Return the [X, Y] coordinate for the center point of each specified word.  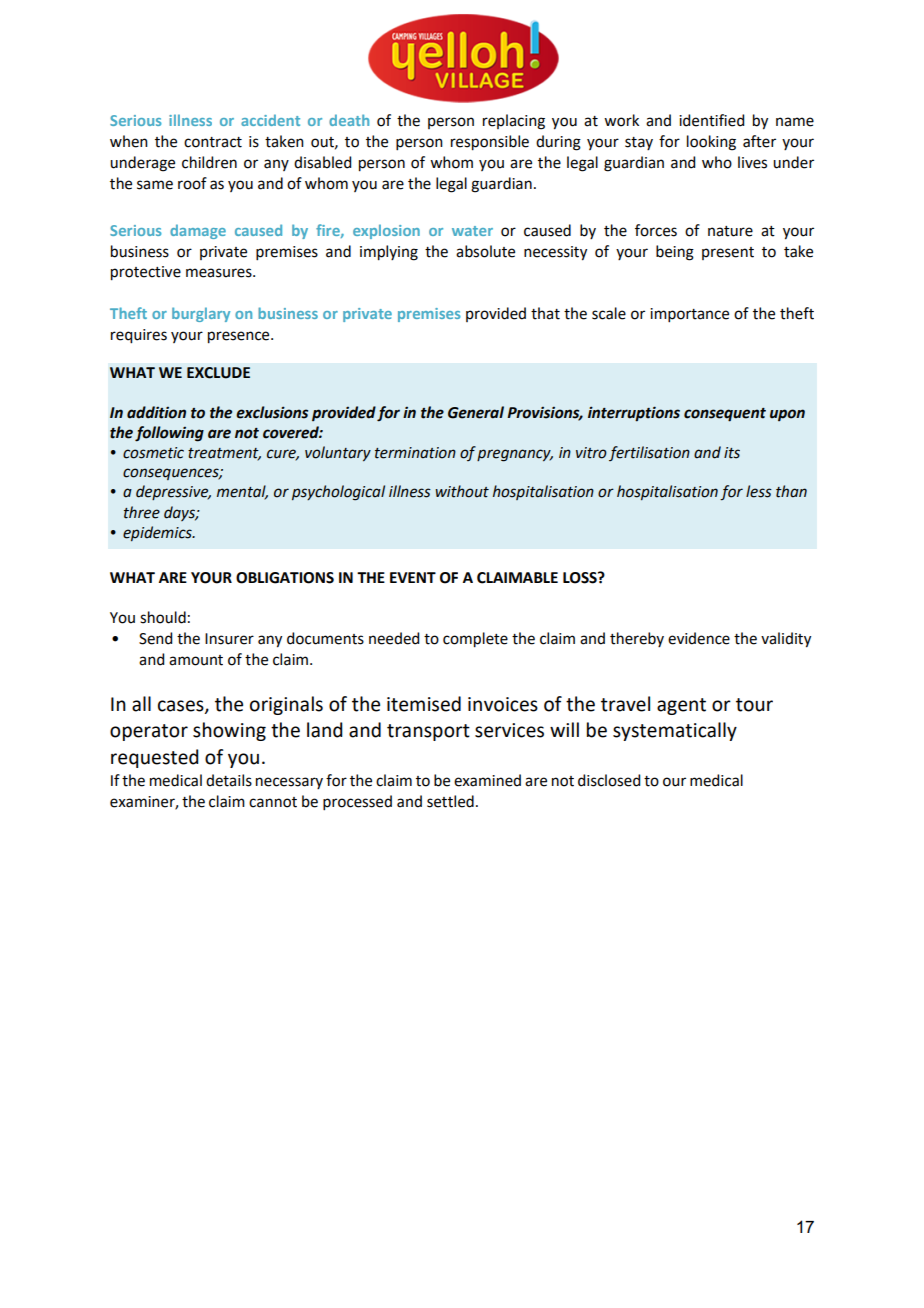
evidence [699, 638]
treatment [224, 454]
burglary [201, 314]
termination [415, 453]
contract [213, 142]
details [229, 780]
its [732, 453]
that [545, 313]
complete [475, 640]
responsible [490, 143]
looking [711, 143]
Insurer [229, 639]
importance [689, 315]
